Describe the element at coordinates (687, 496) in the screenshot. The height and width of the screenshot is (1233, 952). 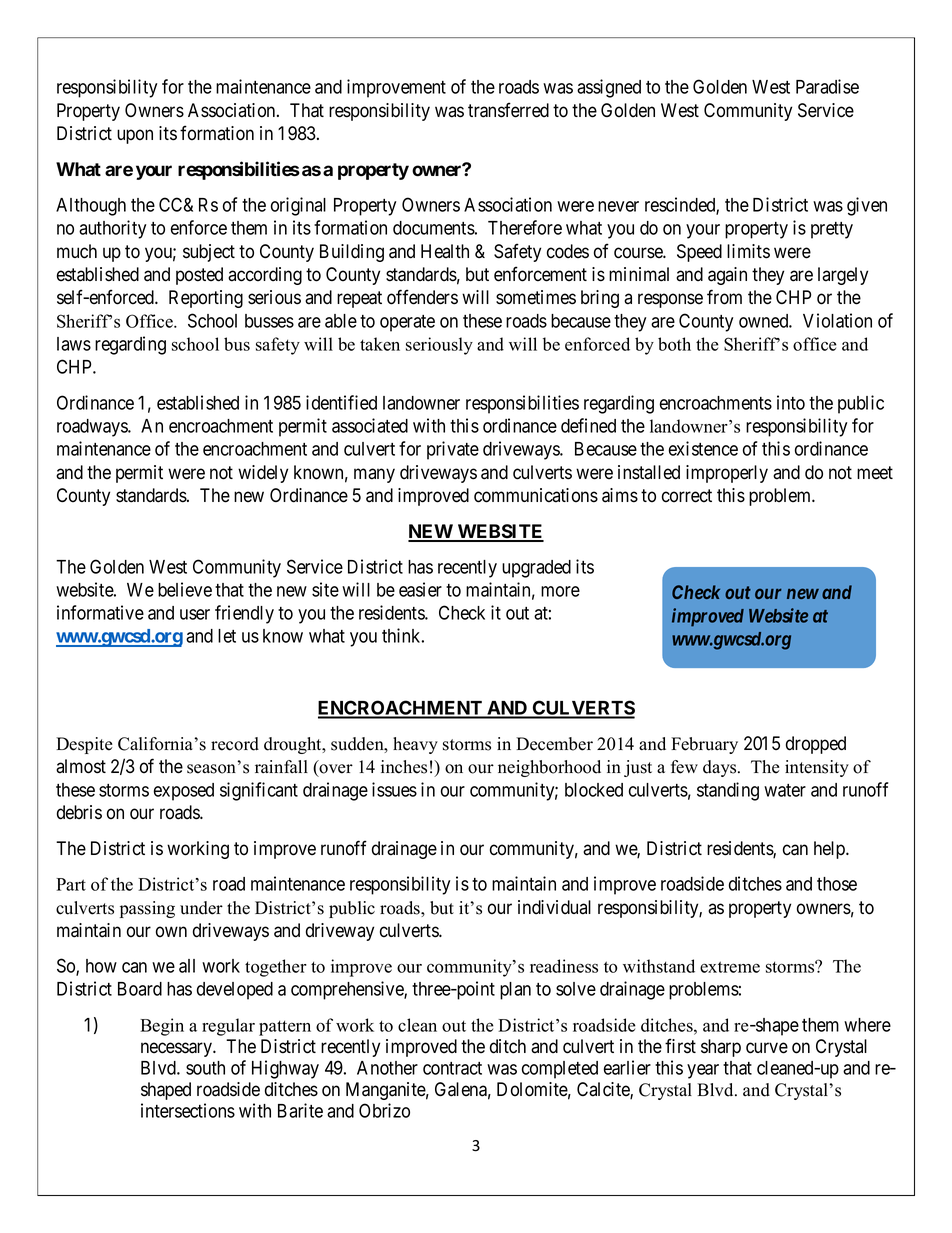
I see `correct` at that location.
